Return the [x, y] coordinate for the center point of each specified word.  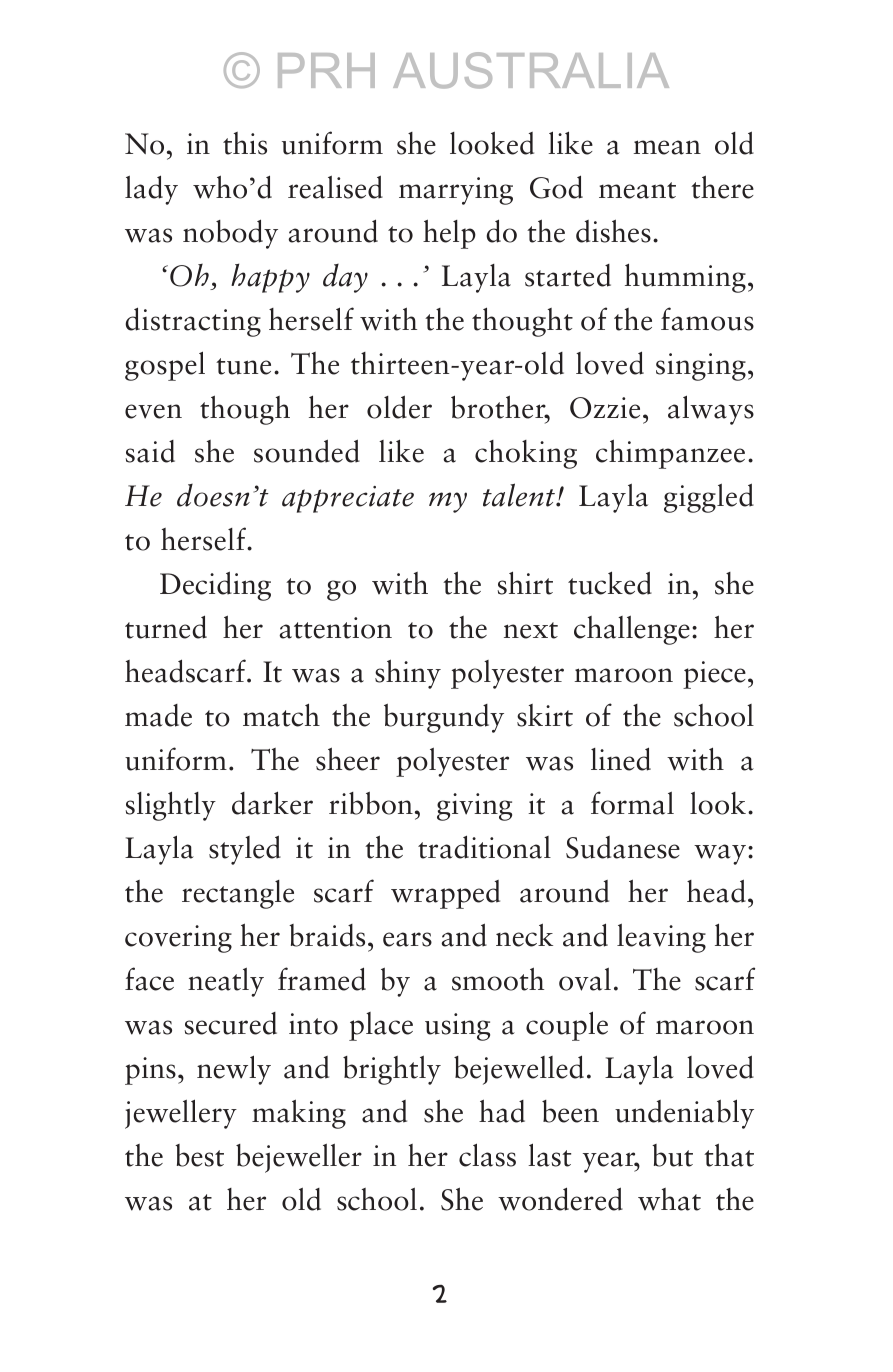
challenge [632, 630]
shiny [408, 674]
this [245, 143]
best [199, 1155]
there [722, 187]
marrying [456, 191]
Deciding [215, 586]
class [487, 1155]
